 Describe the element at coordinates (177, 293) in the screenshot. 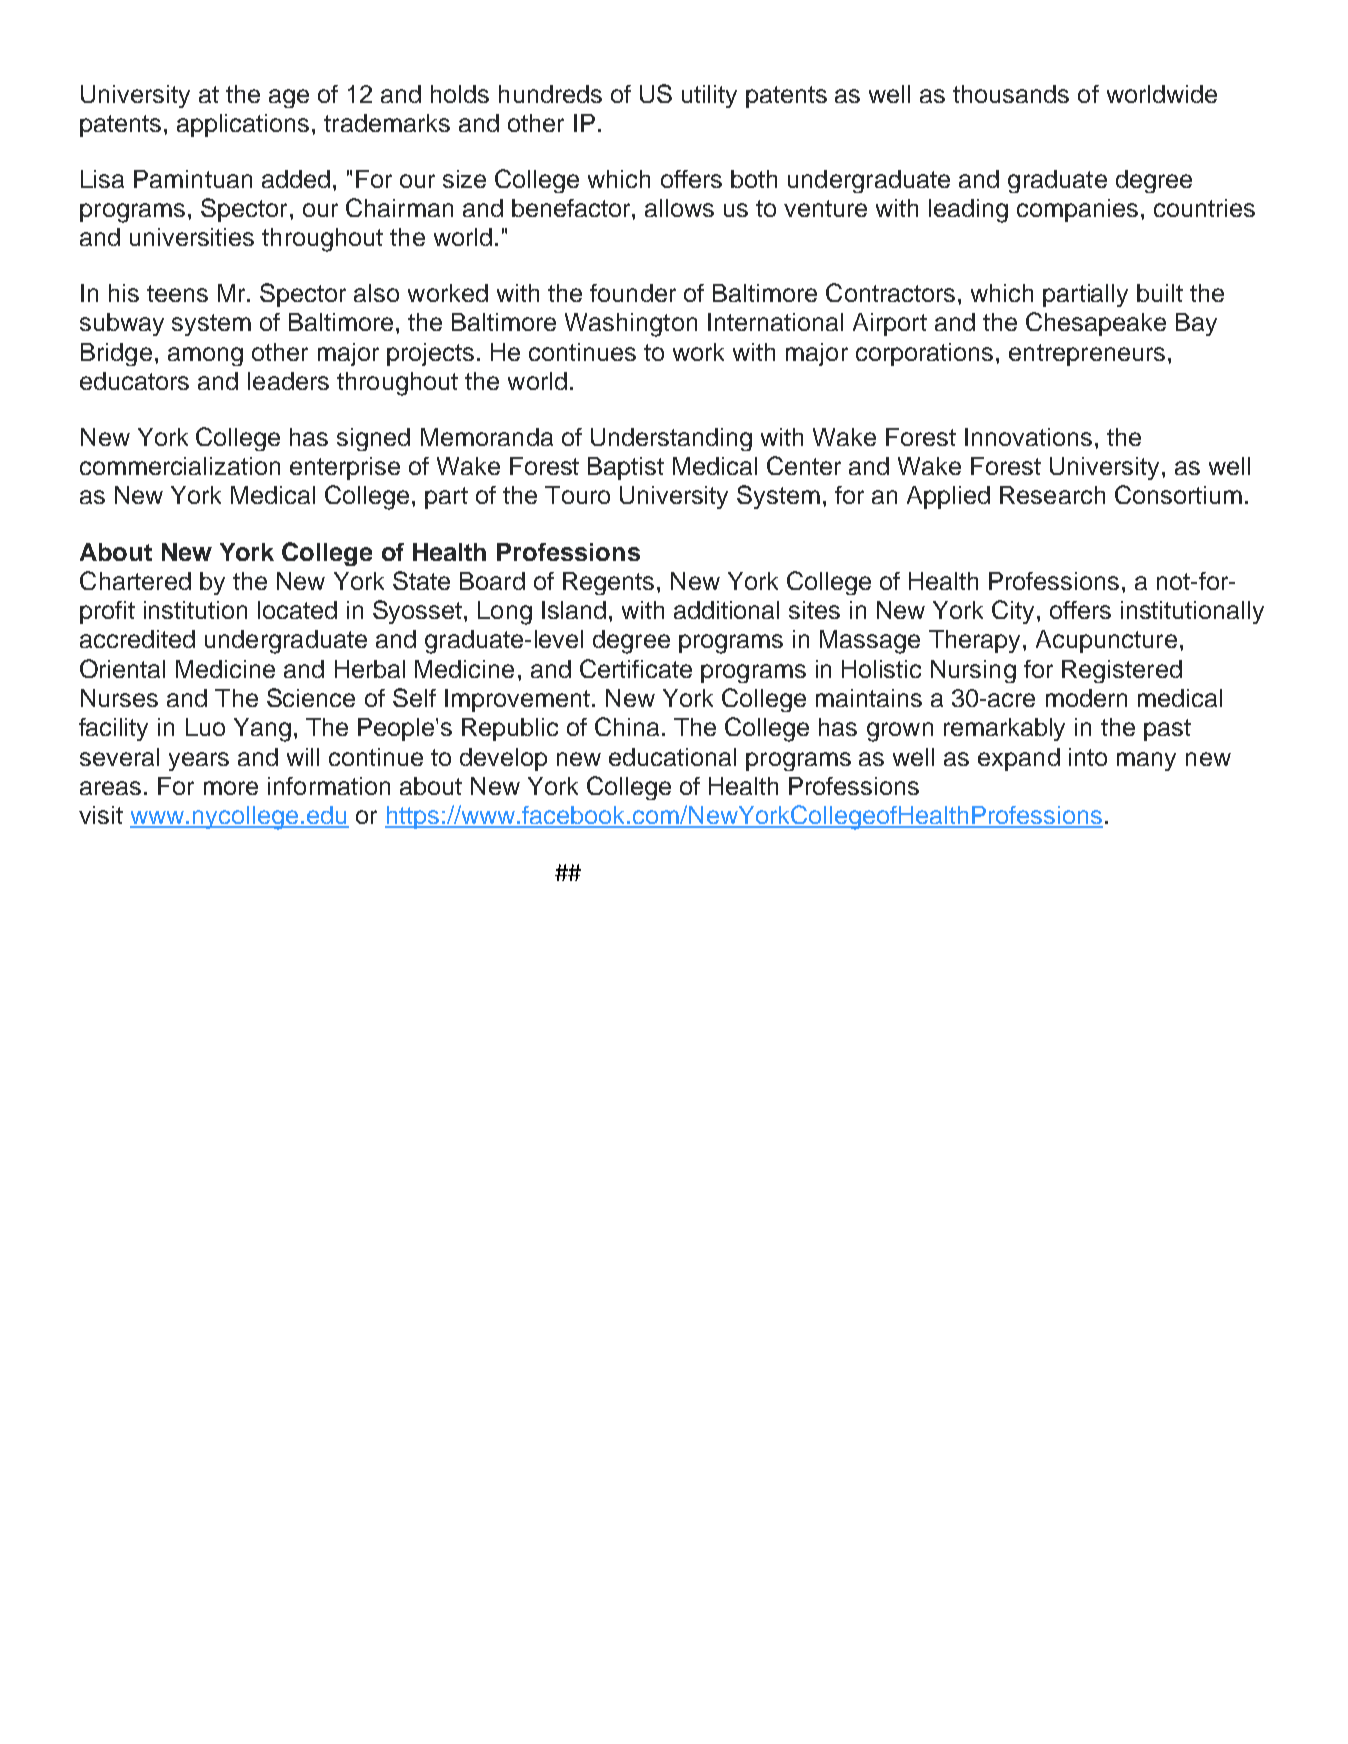

I see `teens` at that location.
